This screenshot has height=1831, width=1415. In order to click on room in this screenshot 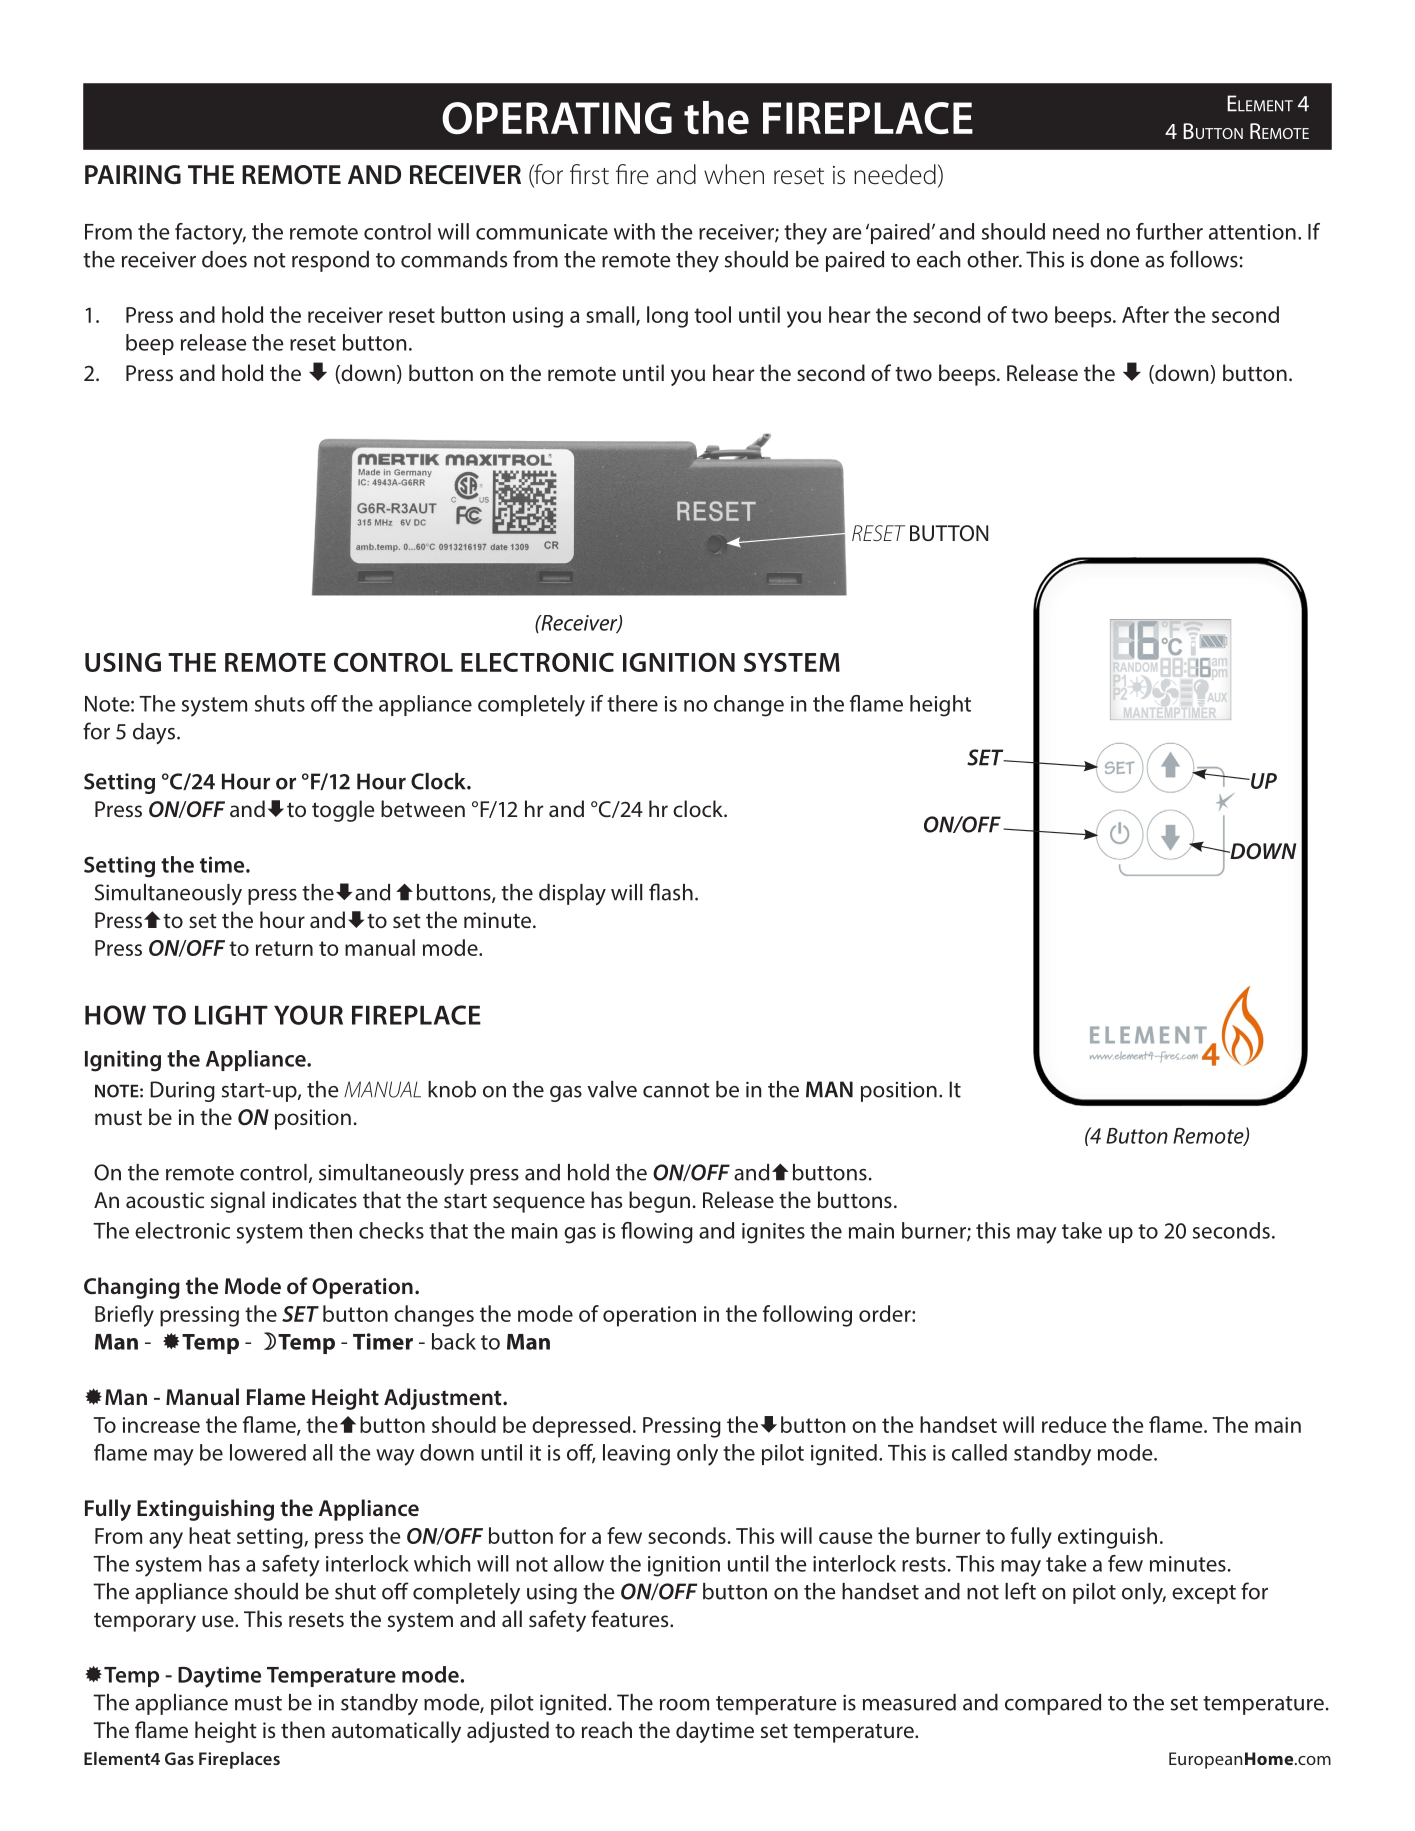, I will do `click(684, 1705)`.
